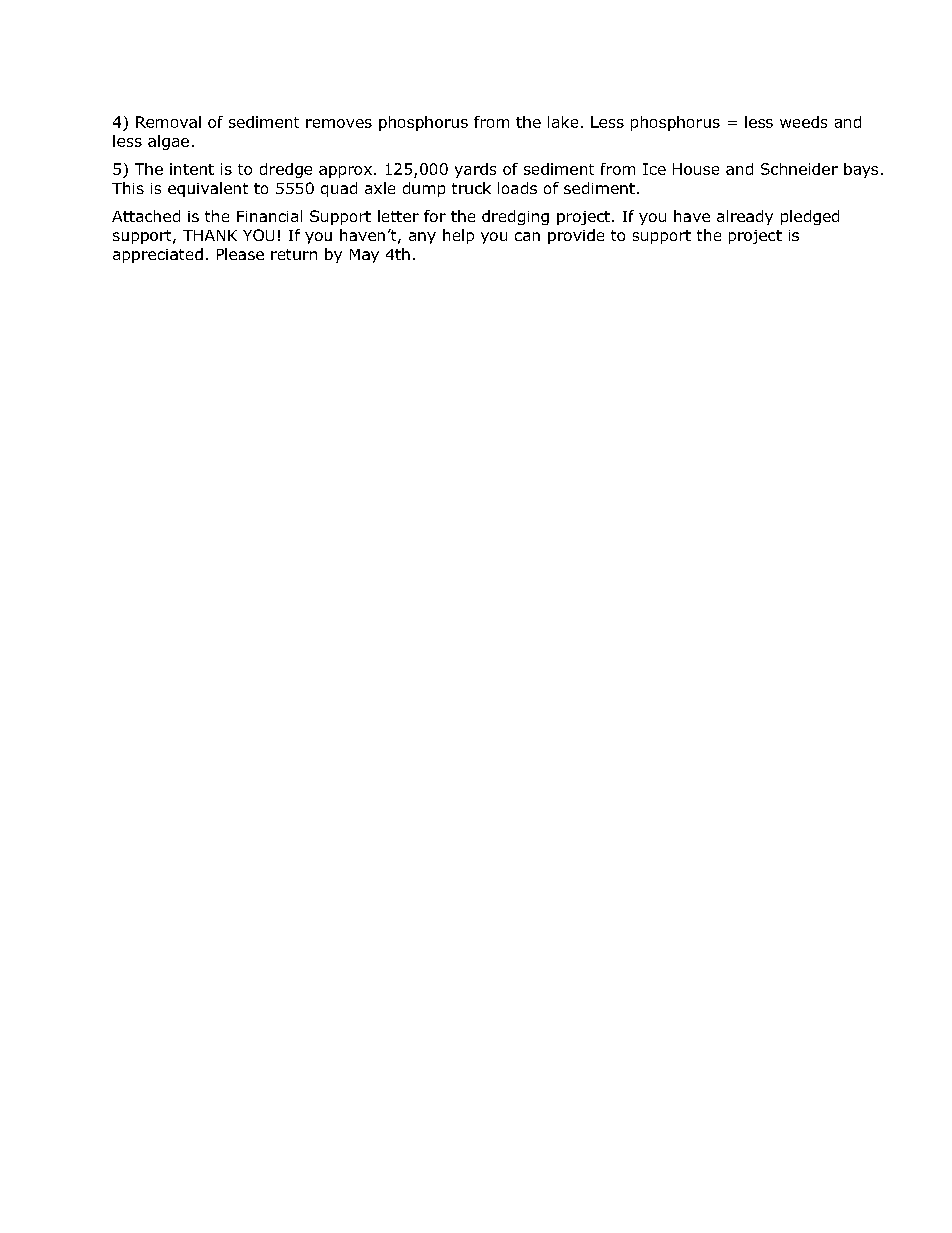 Image resolution: width=952 pixels, height=1233 pixels. What do you see at coordinates (168, 122) in the page?
I see `Removal` at bounding box center [168, 122].
